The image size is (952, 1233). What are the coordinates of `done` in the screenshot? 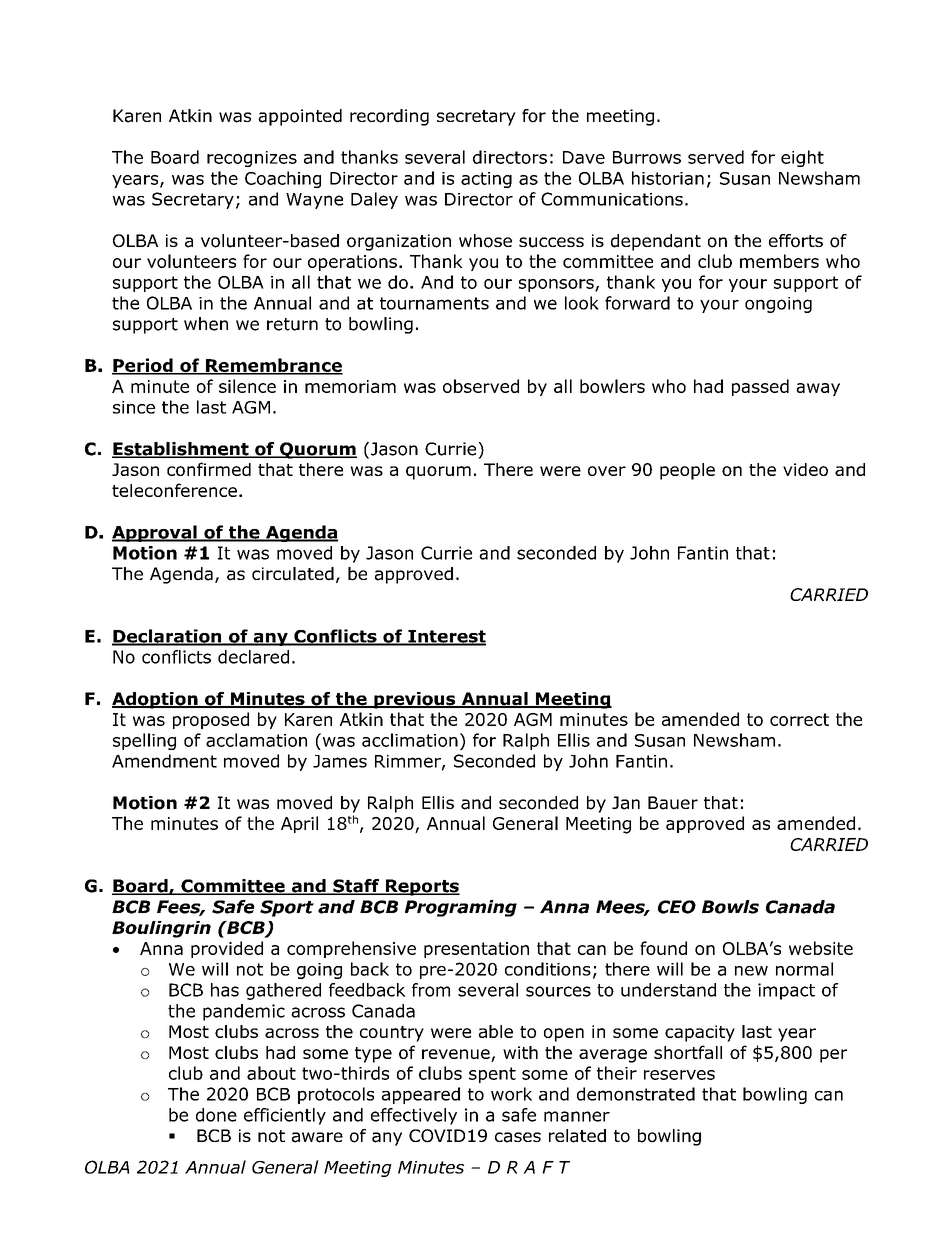 It's located at (216, 1115).
